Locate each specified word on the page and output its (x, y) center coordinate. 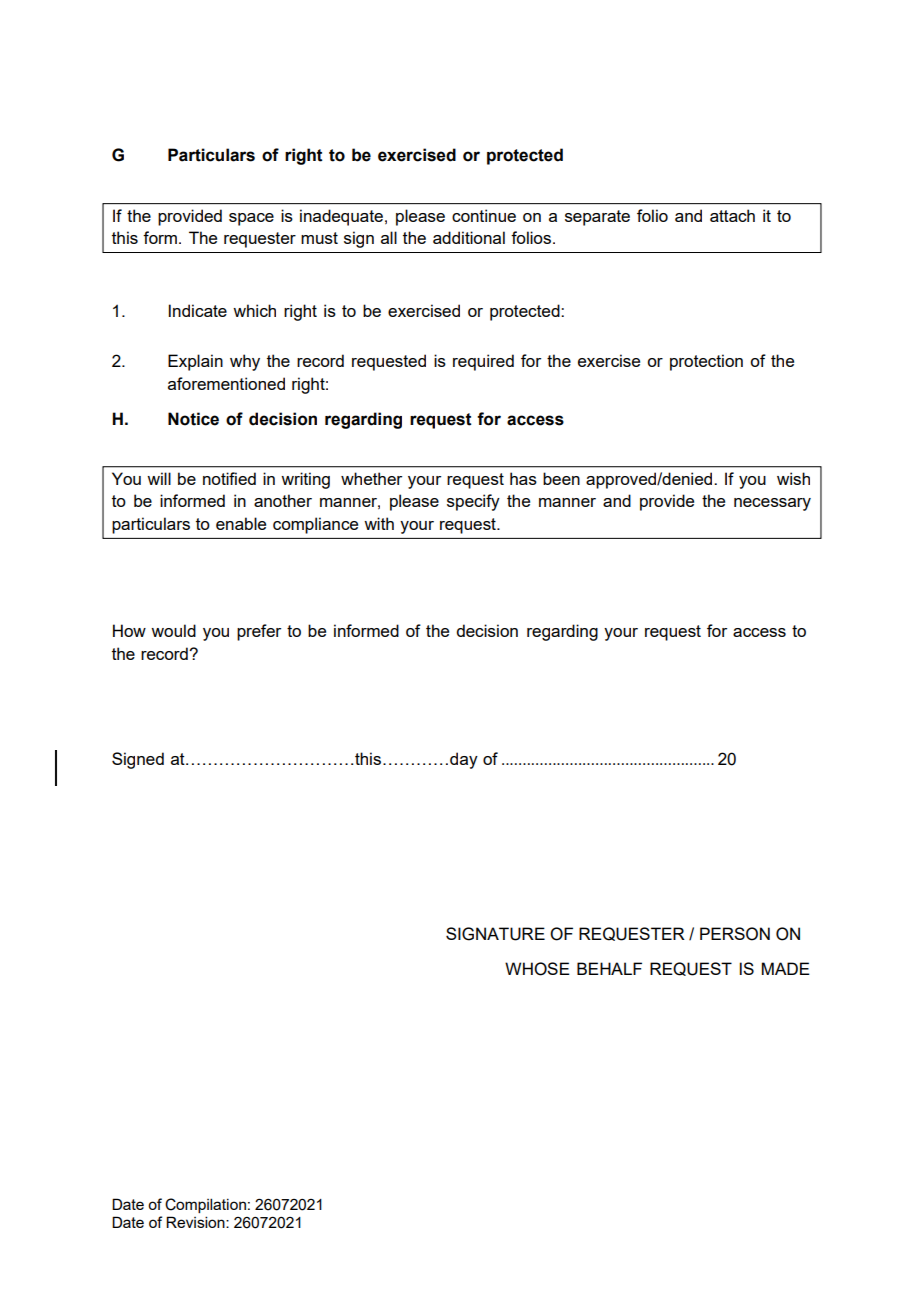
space (251, 219)
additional (469, 237)
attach (732, 215)
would (173, 630)
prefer (259, 632)
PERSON (735, 934)
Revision (196, 1222)
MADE (786, 968)
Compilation (205, 1205)
